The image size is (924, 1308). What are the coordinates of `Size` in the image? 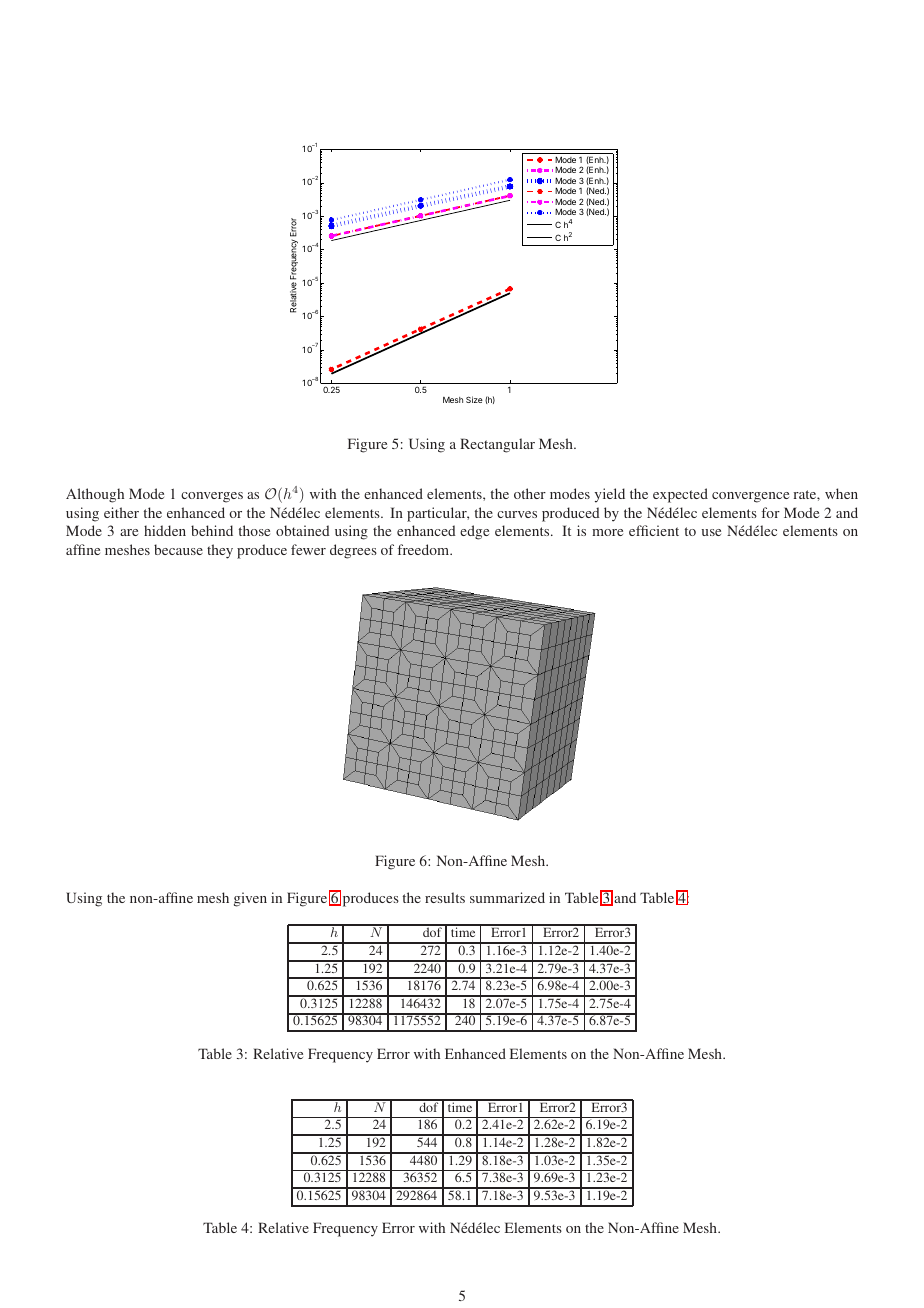 It's located at (474, 399).
